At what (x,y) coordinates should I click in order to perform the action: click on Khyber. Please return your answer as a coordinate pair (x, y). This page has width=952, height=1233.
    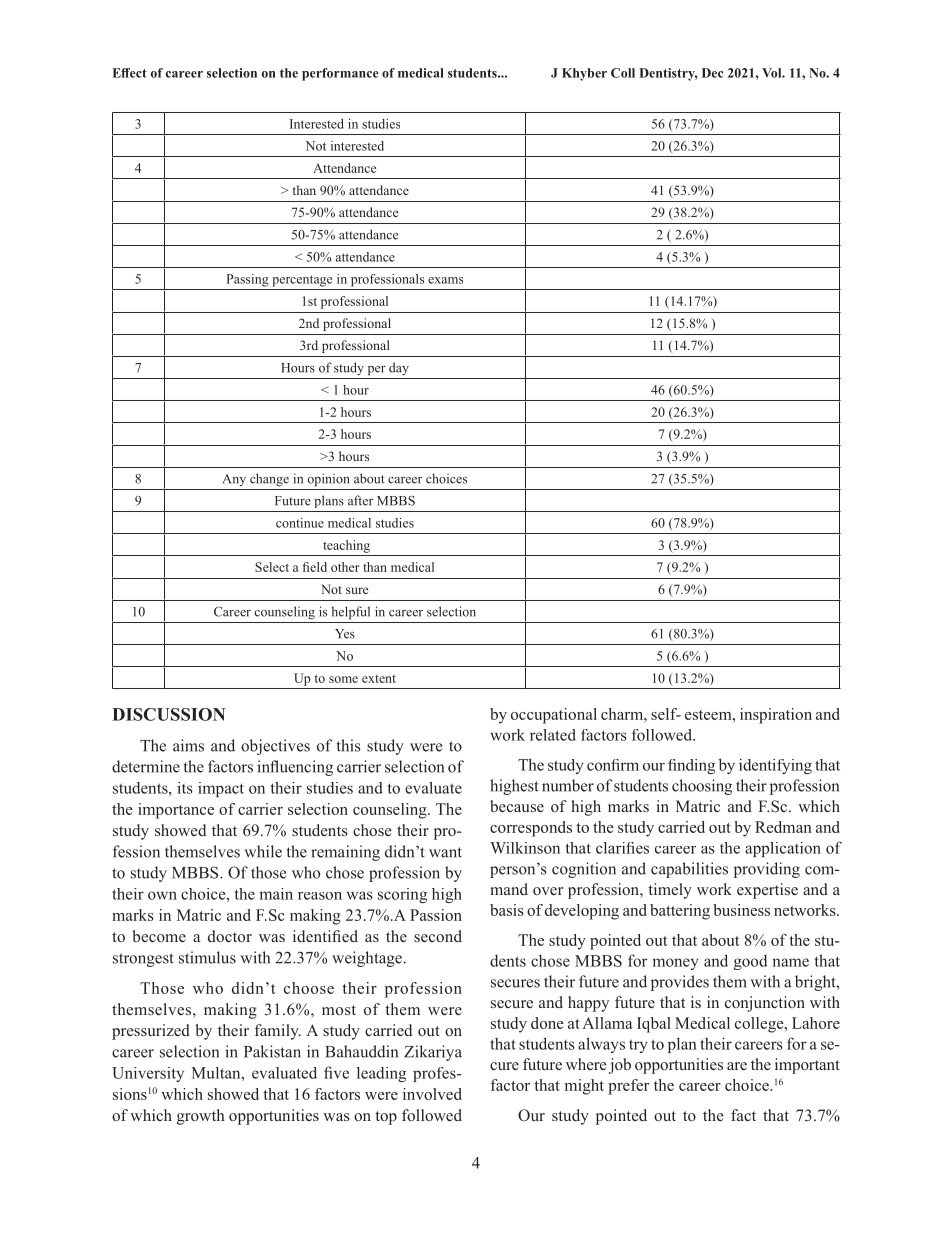
    Looking at the image, I should click on (584, 74).
